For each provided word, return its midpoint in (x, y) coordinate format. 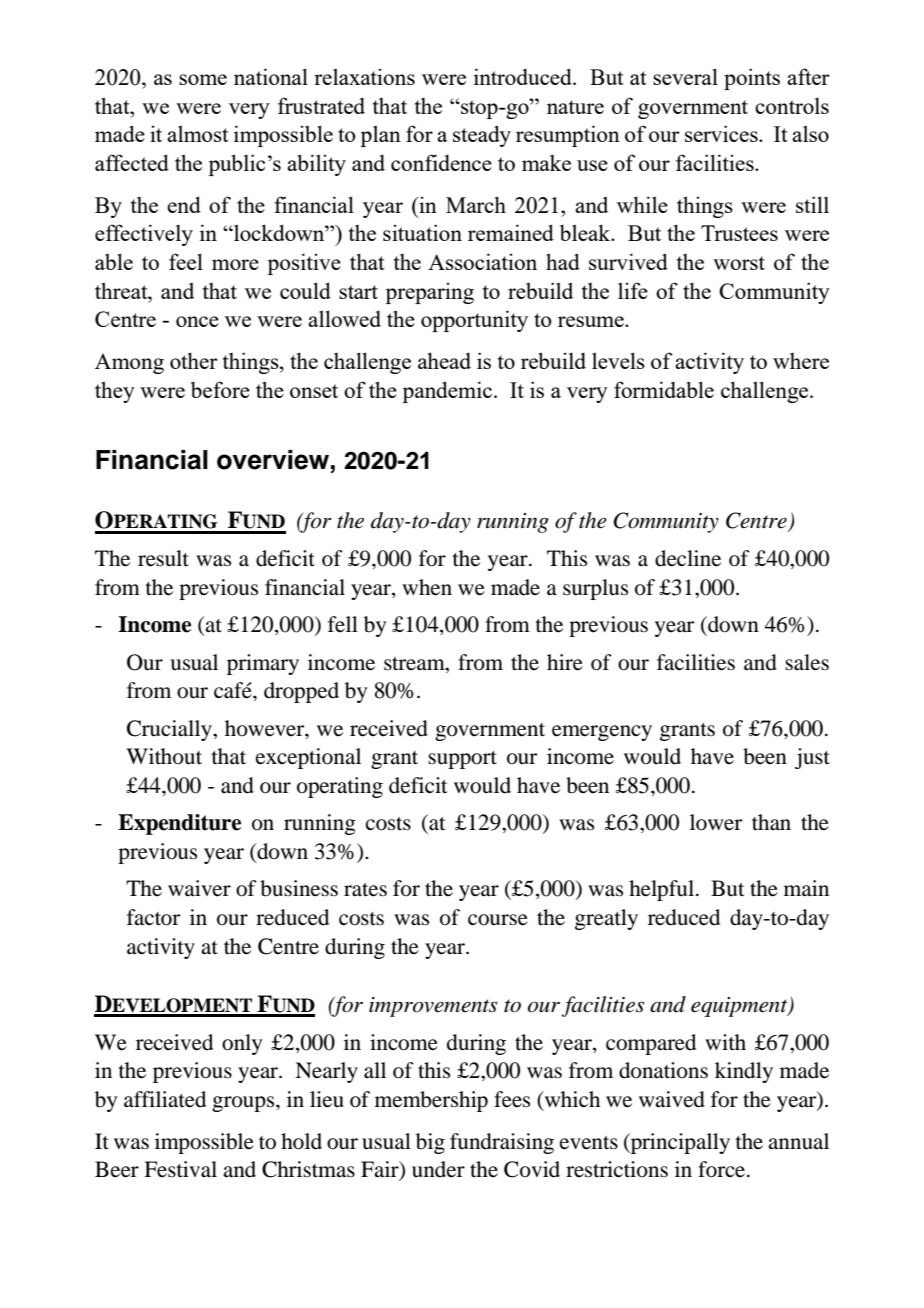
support (462, 760)
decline (688, 558)
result (163, 558)
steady (482, 136)
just (812, 758)
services (722, 133)
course (498, 920)
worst (739, 263)
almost (198, 133)
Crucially (170, 730)
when (427, 587)
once (197, 321)
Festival (180, 1169)
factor (153, 917)
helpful (663, 890)
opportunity (474, 321)
